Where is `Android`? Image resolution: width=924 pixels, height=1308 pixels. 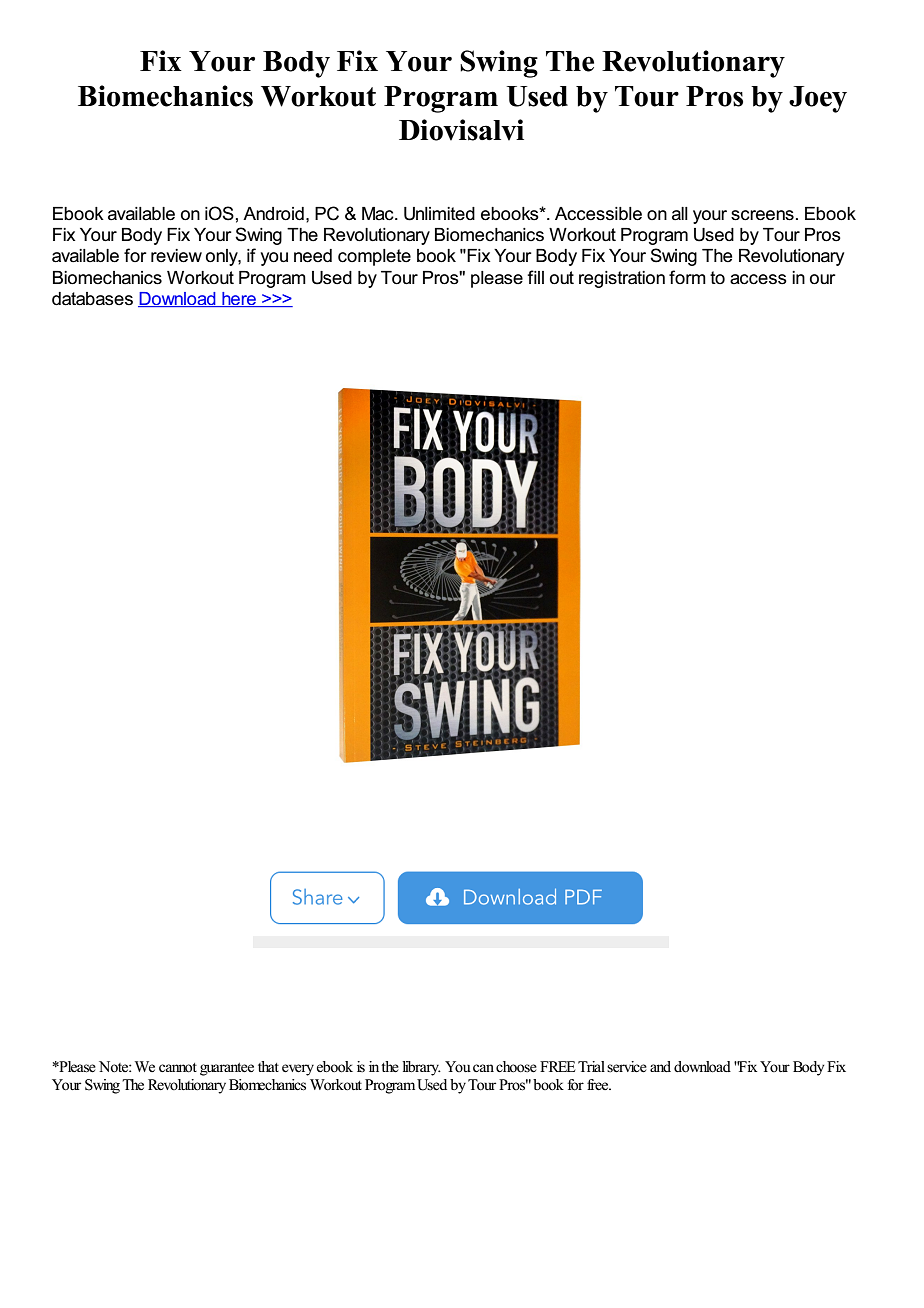
Android is located at coordinates (273, 214).
